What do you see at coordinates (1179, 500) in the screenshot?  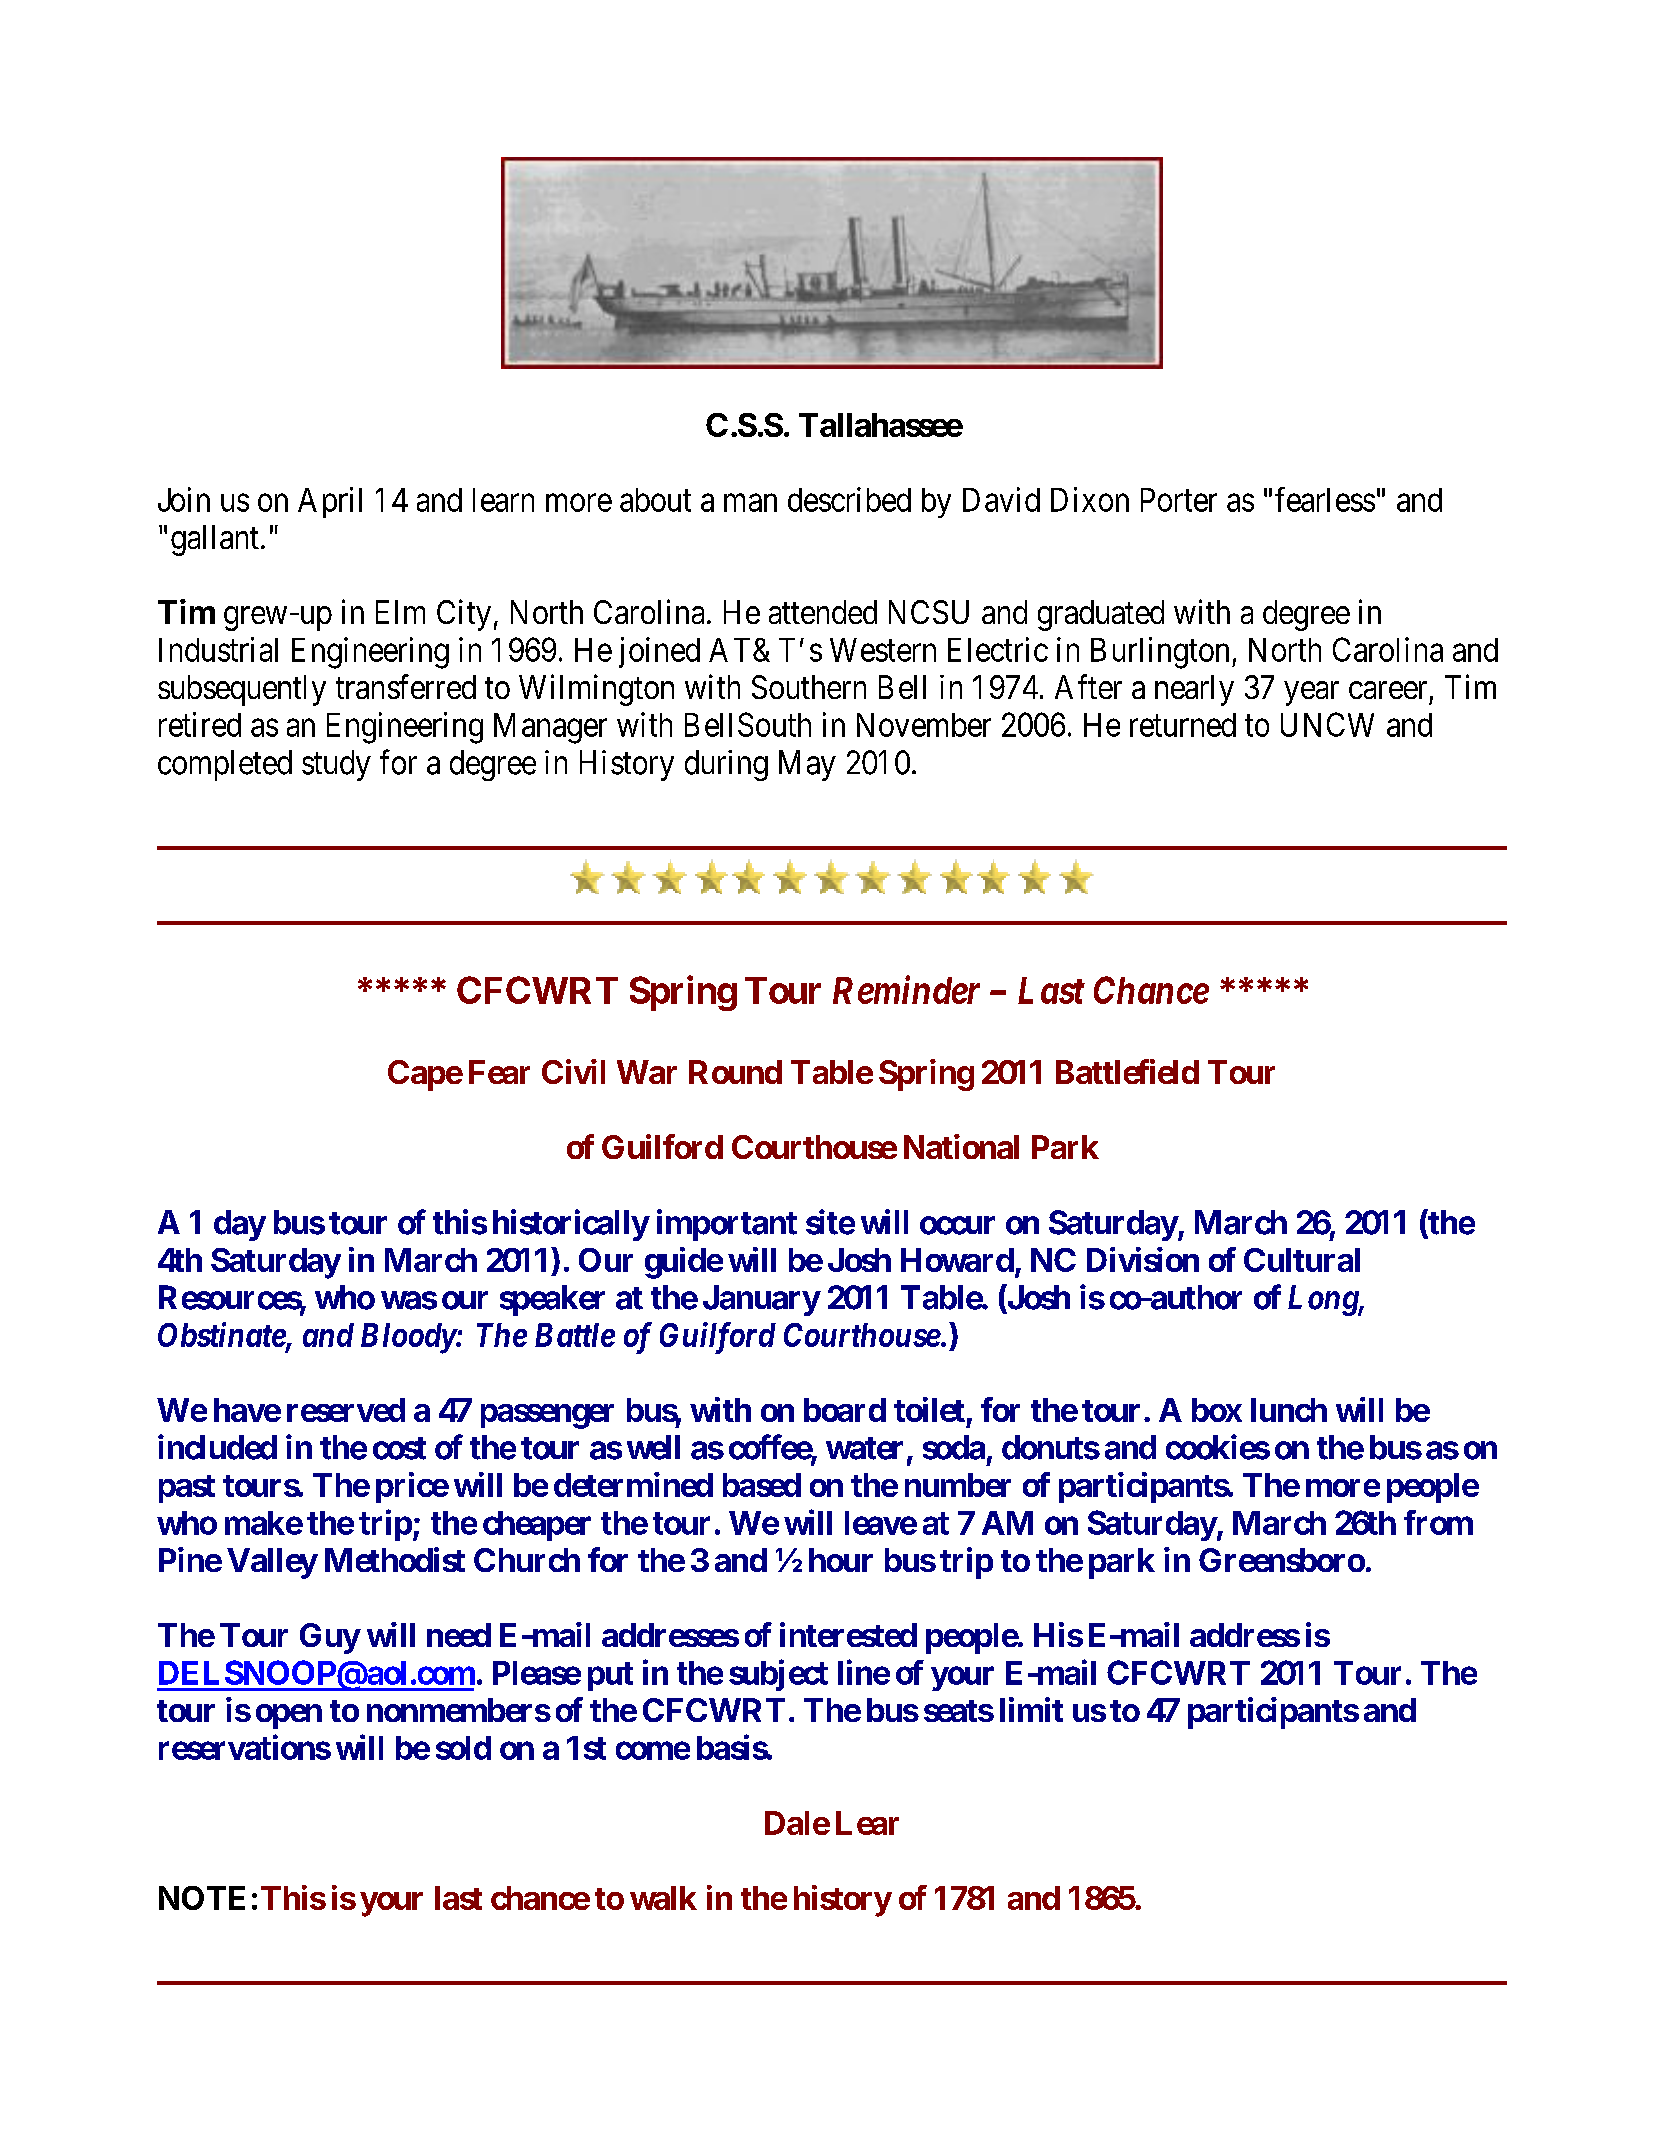 I see `Porter` at bounding box center [1179, 500].
